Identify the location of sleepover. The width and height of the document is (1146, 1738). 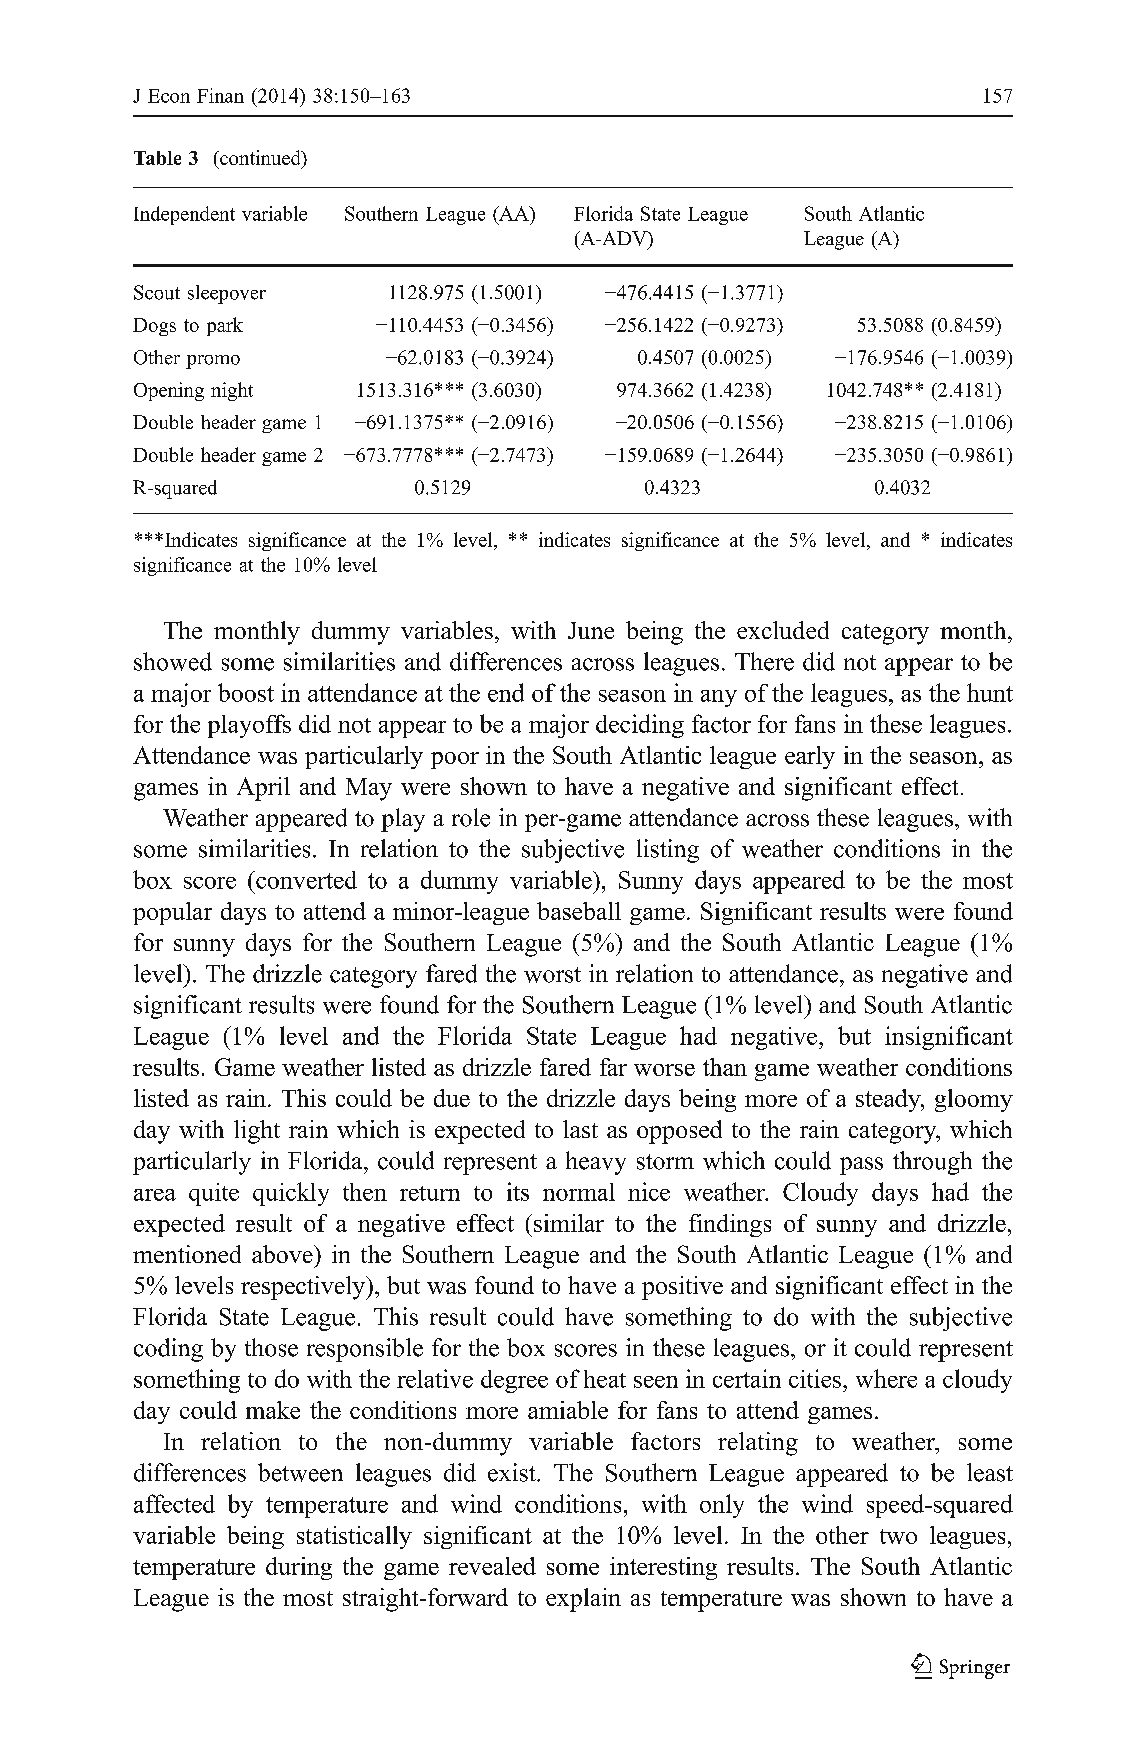
(227, 294).
